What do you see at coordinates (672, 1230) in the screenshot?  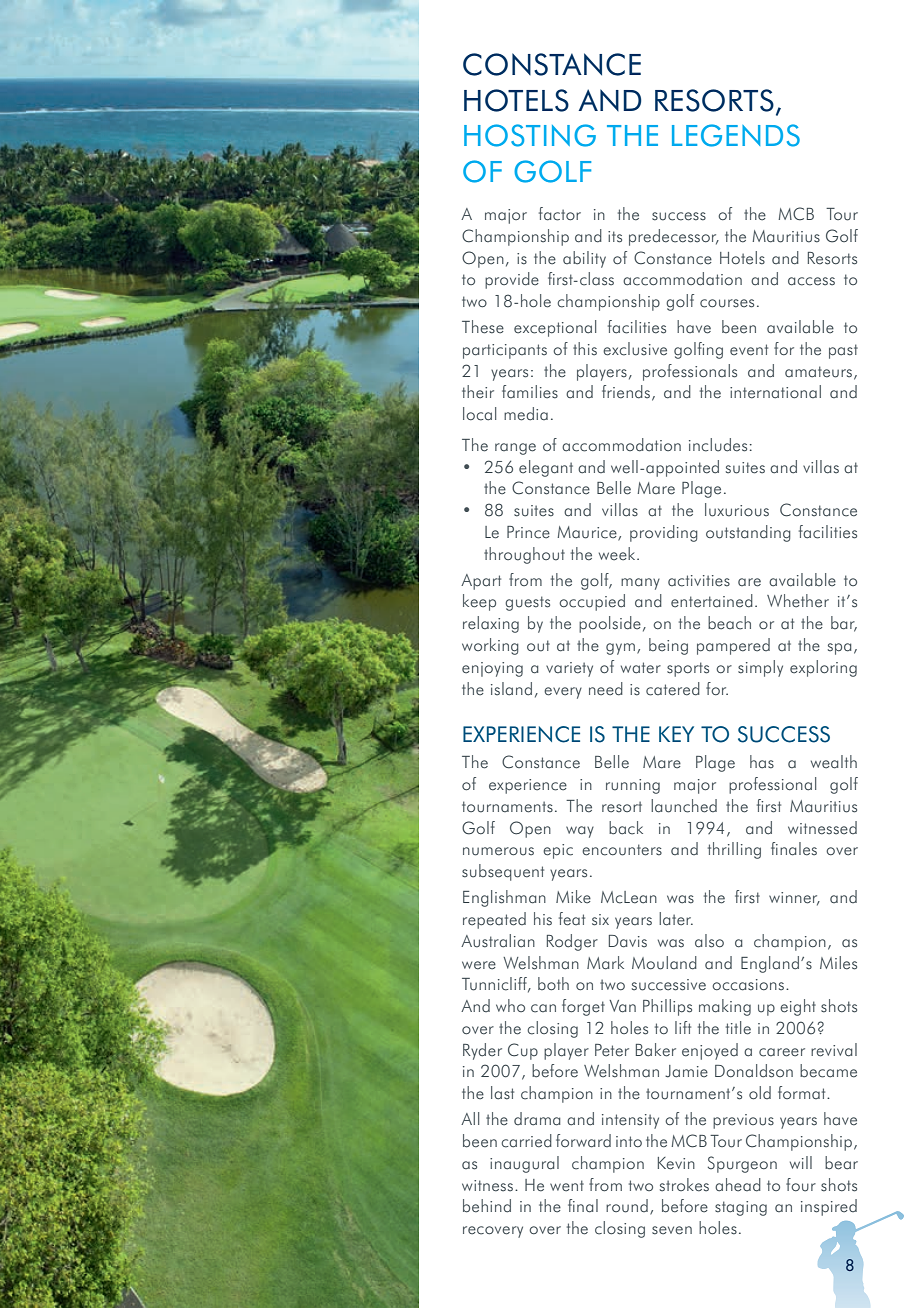 I see `seven` at bounding box center [672, 1230].
